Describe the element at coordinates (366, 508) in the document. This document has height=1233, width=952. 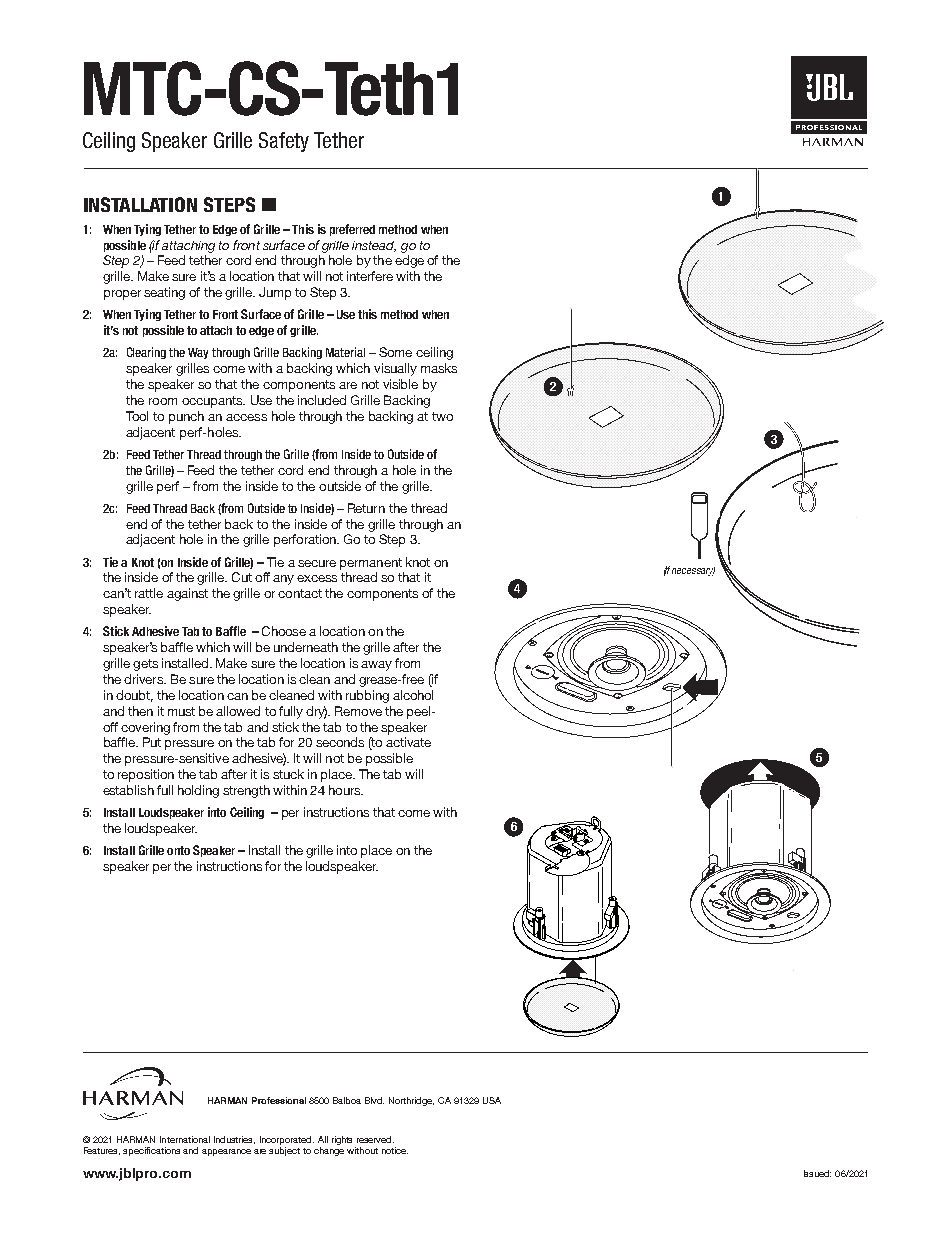
I see `Return` at that location.
